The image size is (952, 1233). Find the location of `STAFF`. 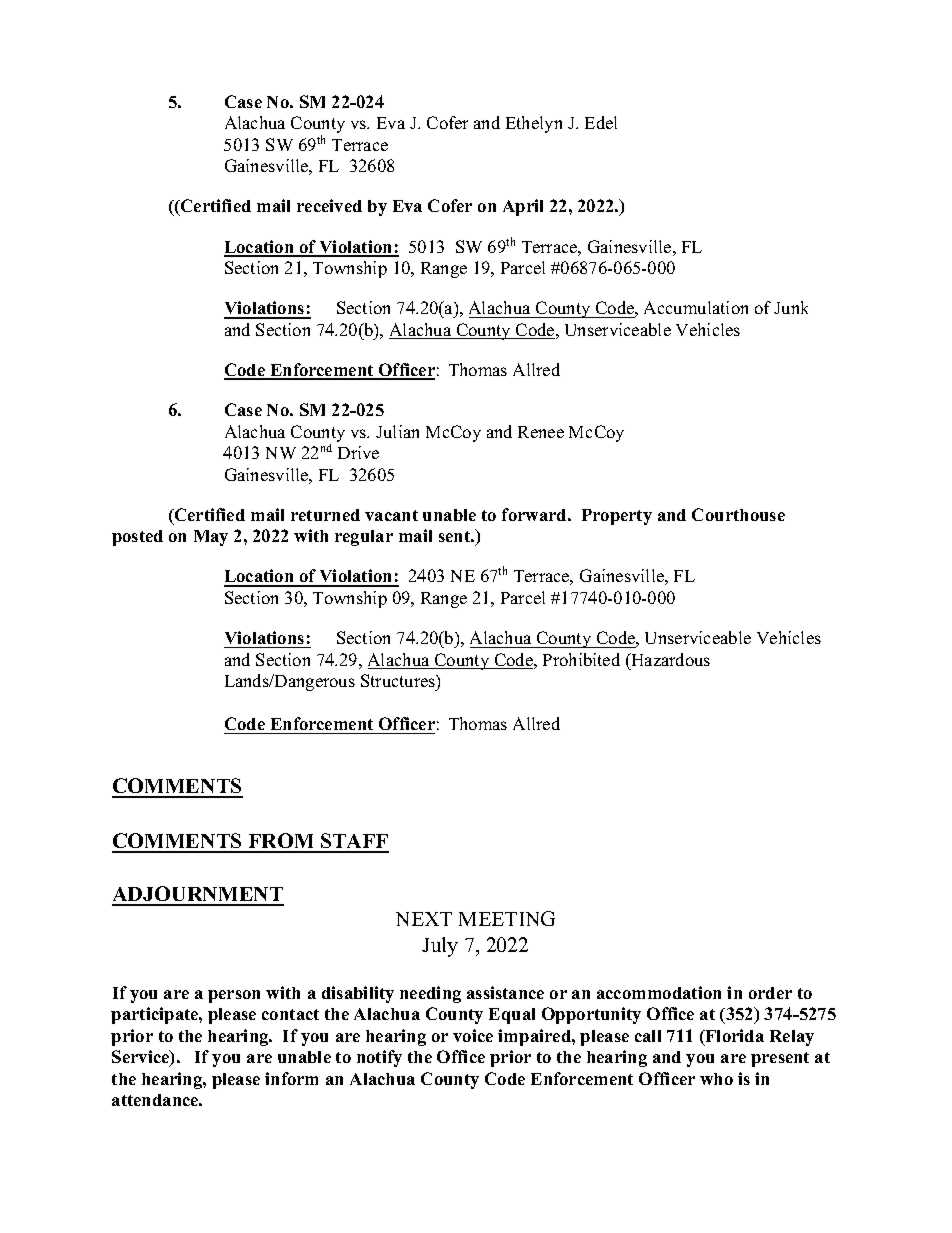

STAFF is located at coordinates (354, 842).
